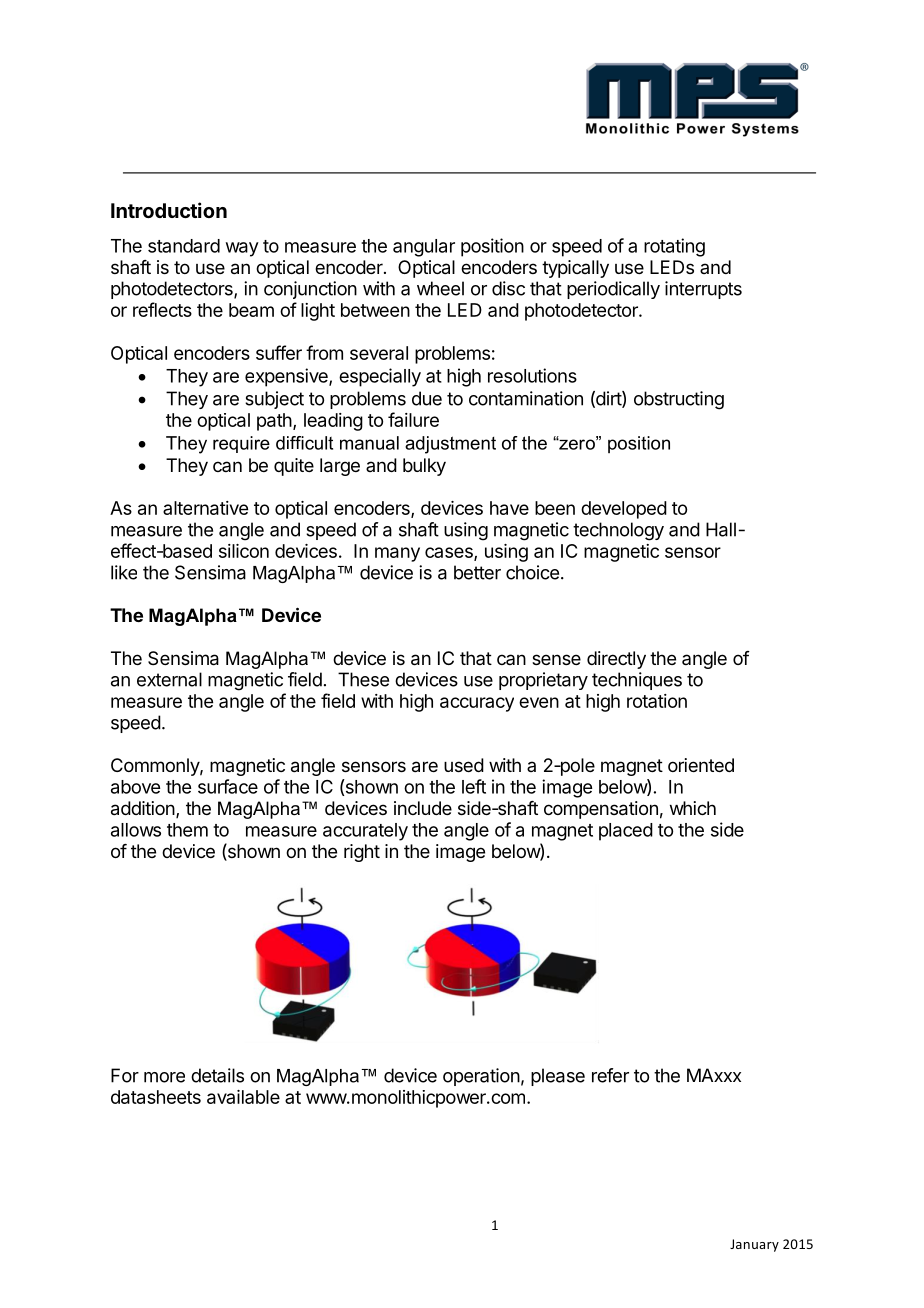 The height and width of the screenshot is (1308, 924). Describe the element at coordinates (187, 830) in the screenshot. I see `them` at that location.
